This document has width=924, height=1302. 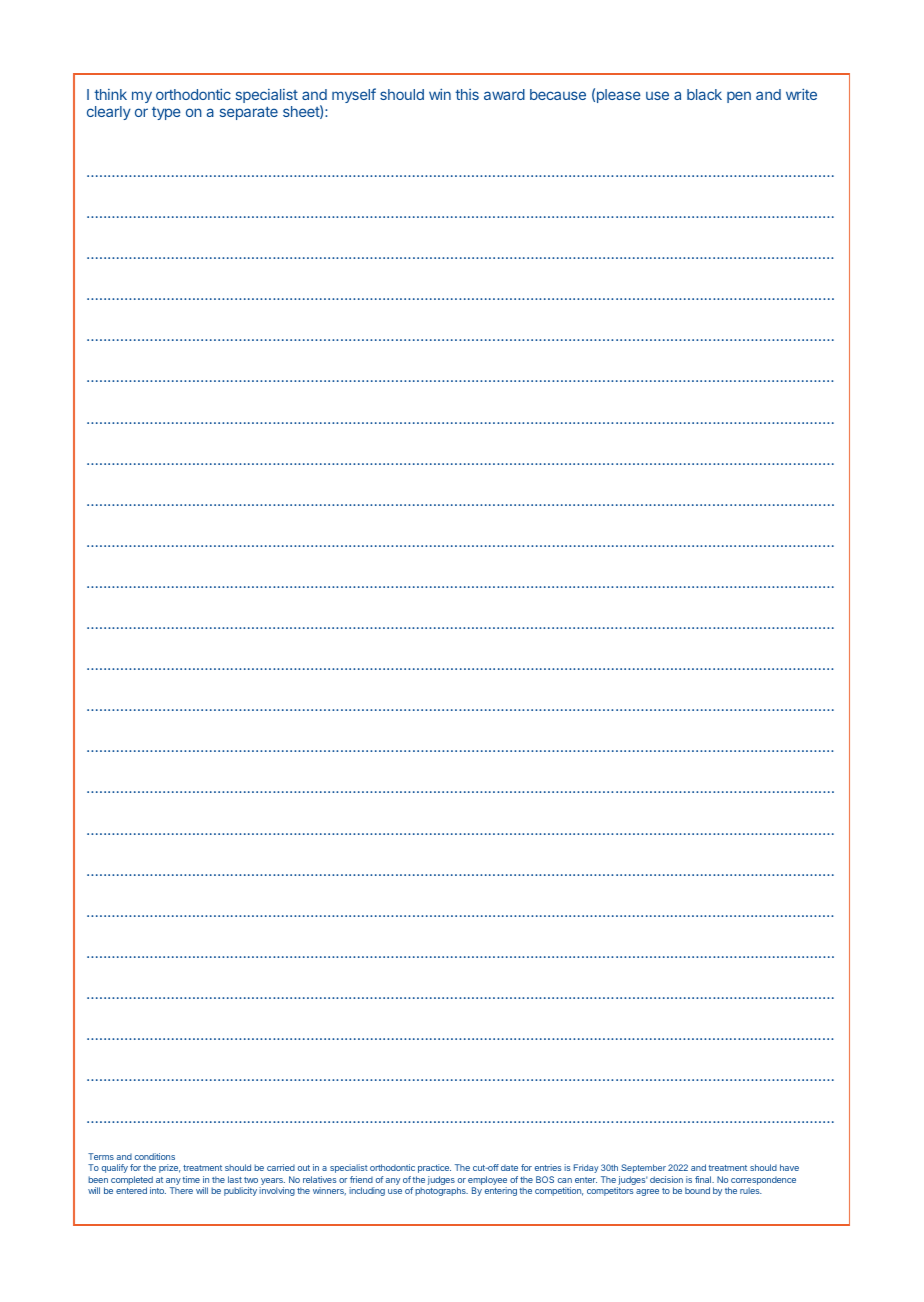 What do you see at coordinates (166, 113) in the document?
I see `type` at bounding box center [166, 113].
